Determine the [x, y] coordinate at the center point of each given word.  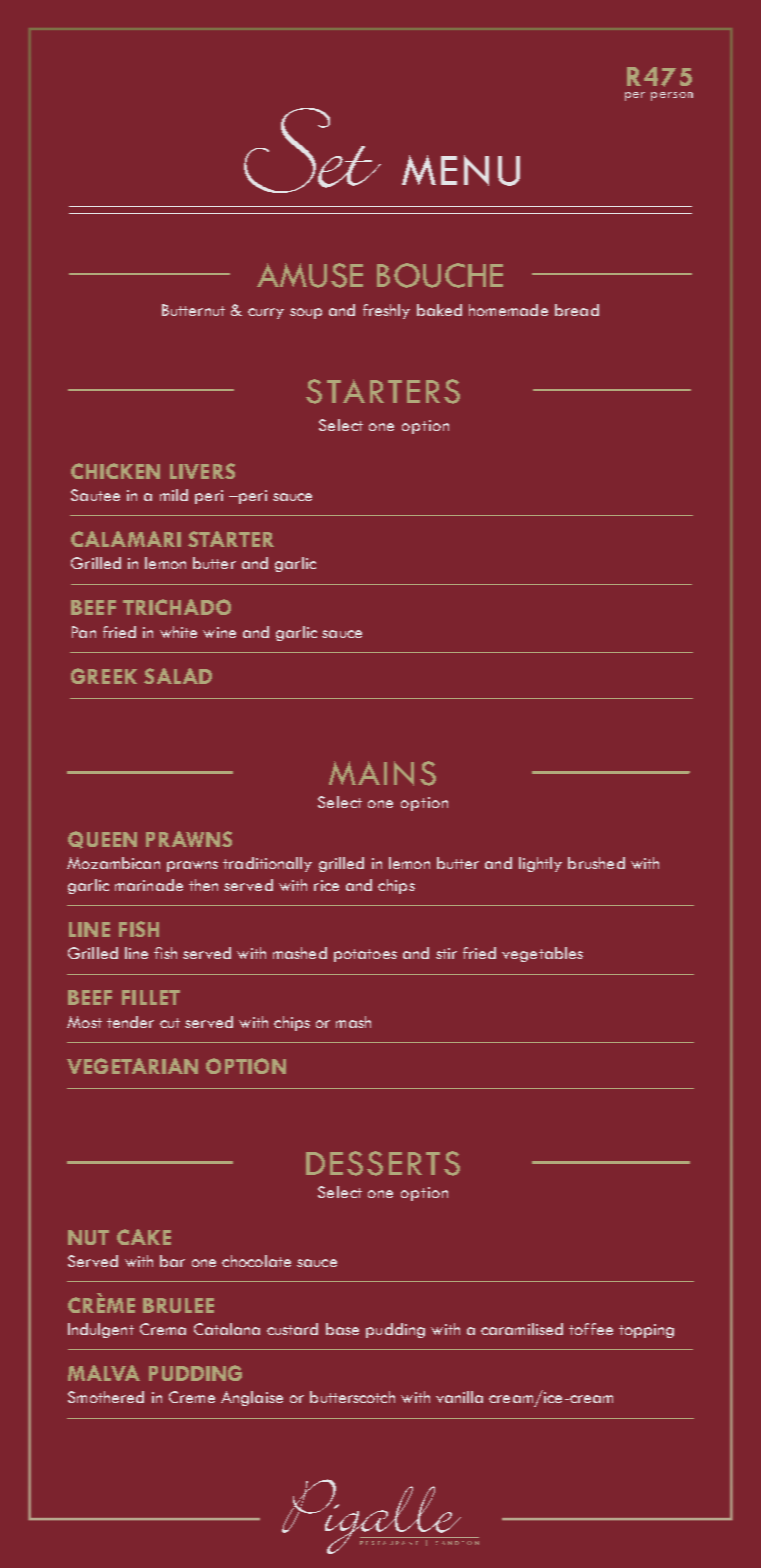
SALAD [178, 676]
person [672, 96]
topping [646, 1331]
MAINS [382, 773]
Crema [163, 1329]
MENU [461, 170]
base [342, 1329]
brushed [596, 863]
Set [312, 150]
